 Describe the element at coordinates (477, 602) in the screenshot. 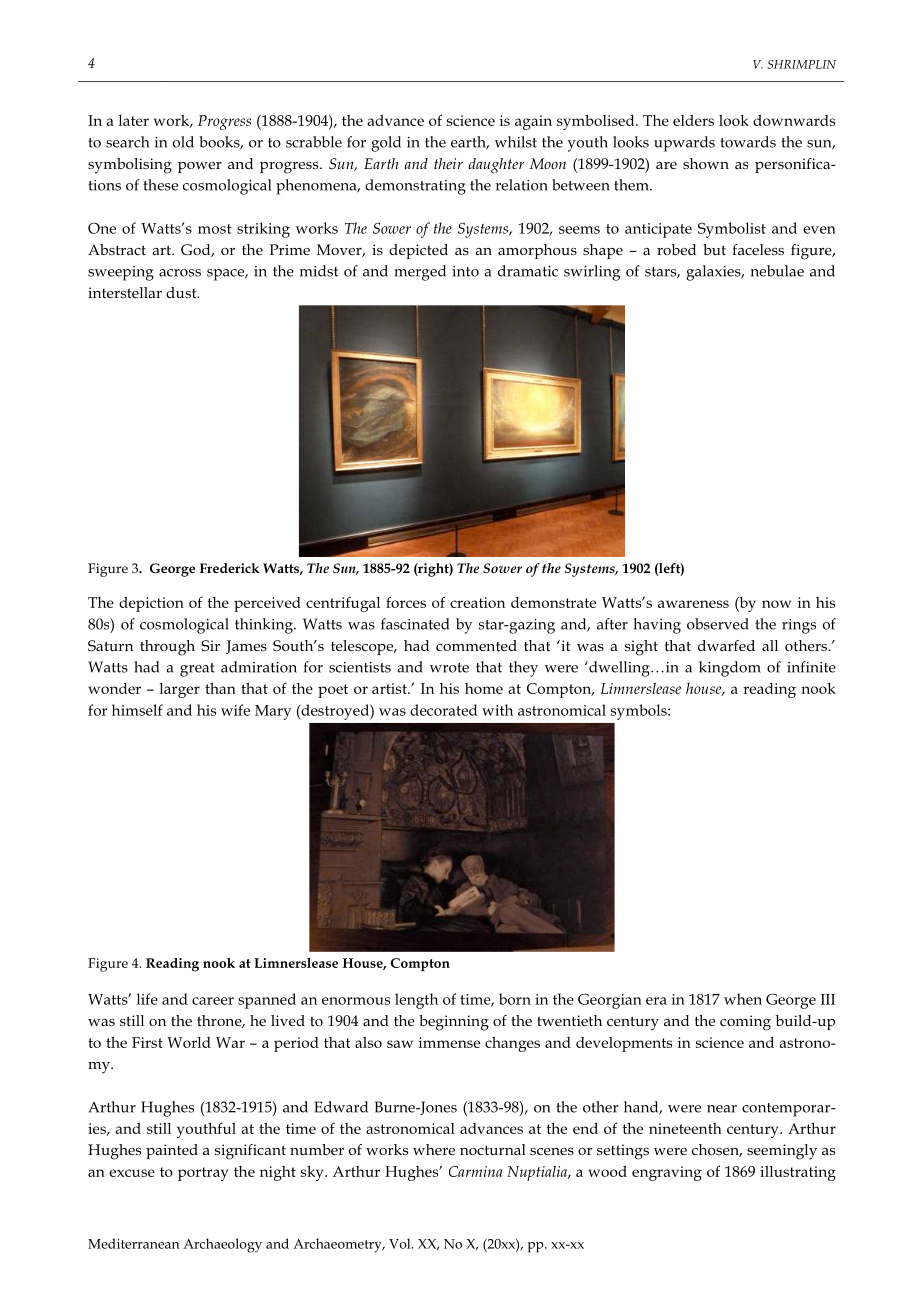

I see `creation` at that location.
